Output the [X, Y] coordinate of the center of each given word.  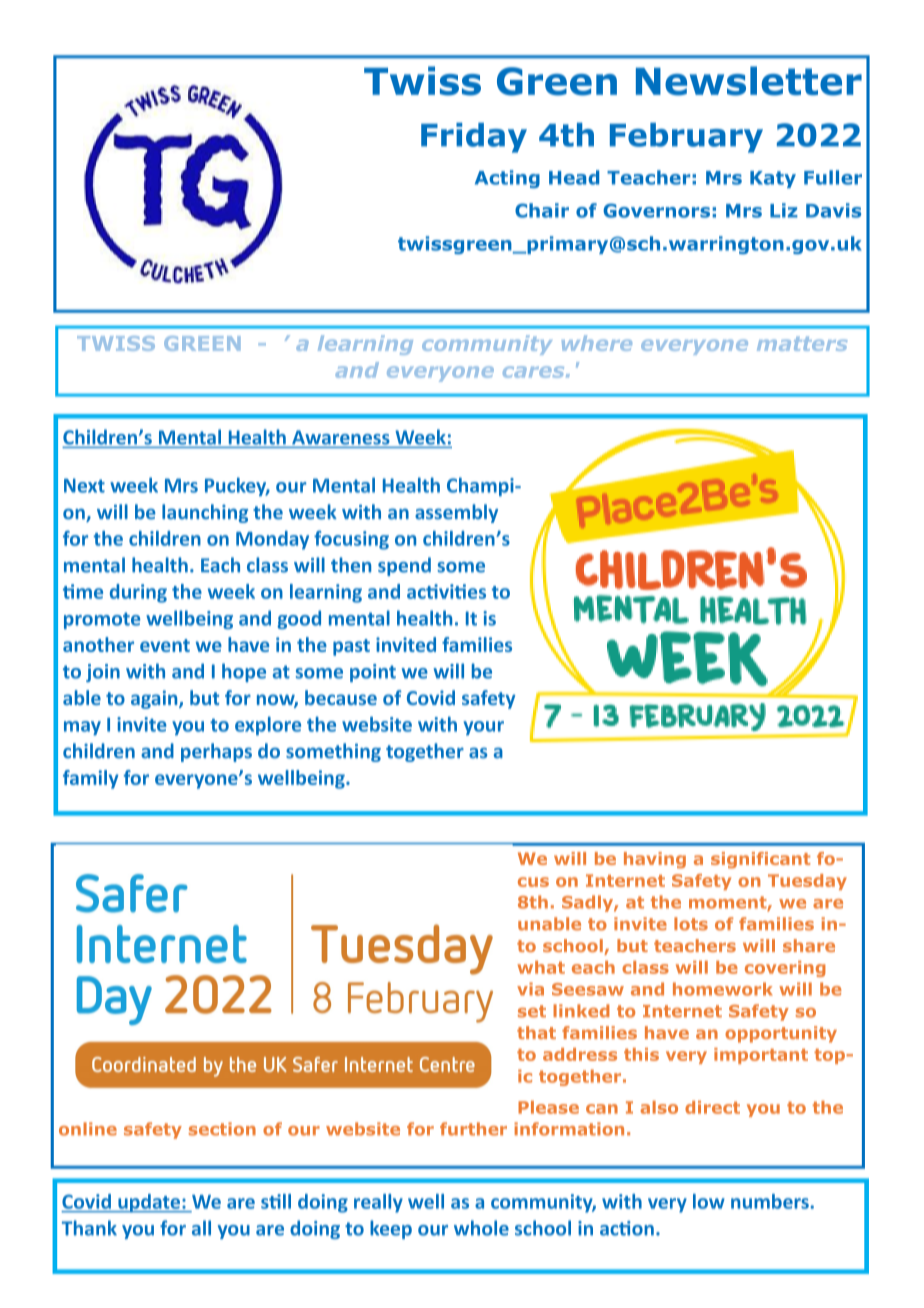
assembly [456, 513]
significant [760, 860]
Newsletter [749, 81]
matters [802, 344]
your [483, 728]
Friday [474, 138]
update [149, 1203]
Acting [507, 179]
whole [481, 1228]
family [91, 779]
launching [205, 513]
